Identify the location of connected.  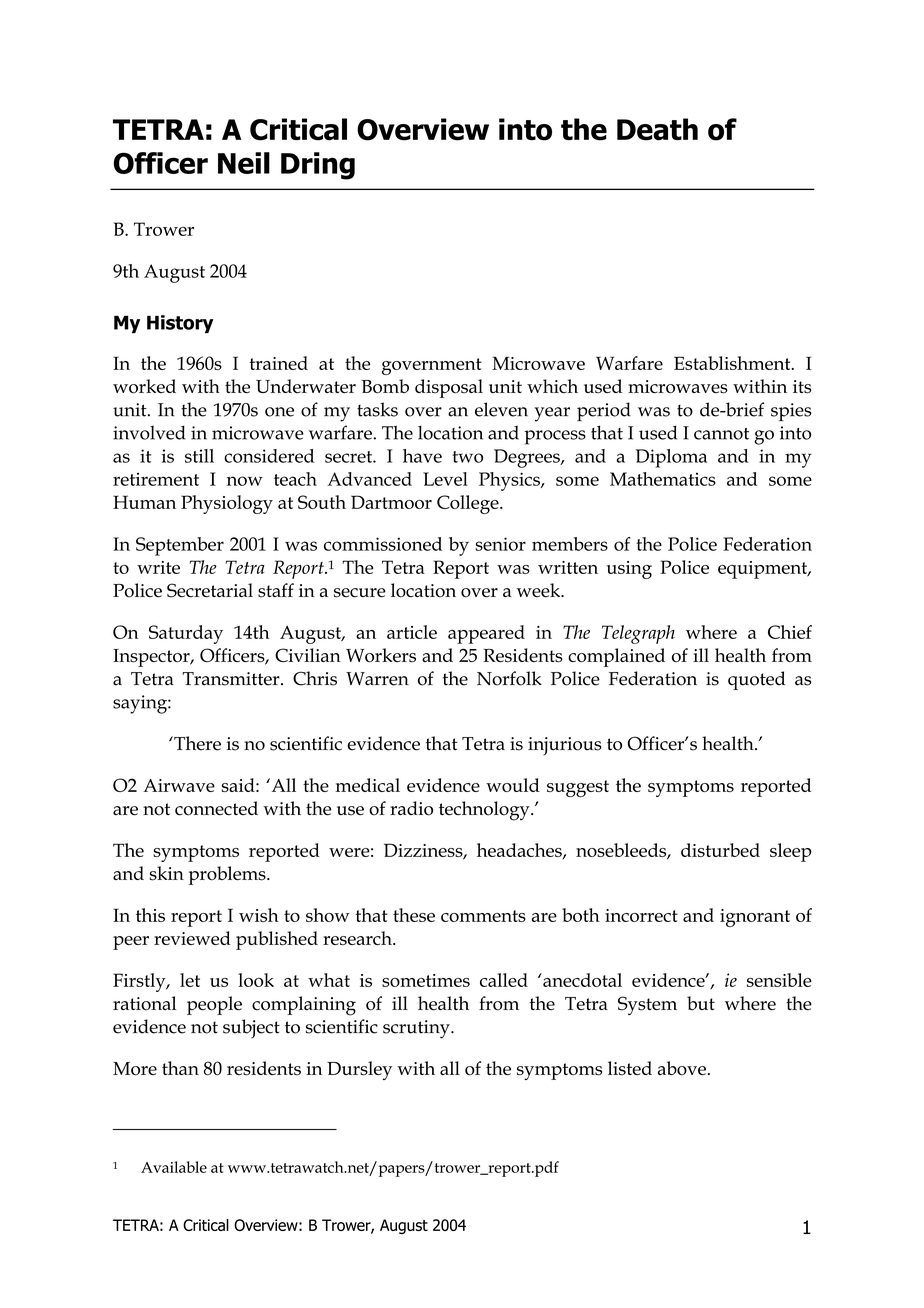
(216, 808).
